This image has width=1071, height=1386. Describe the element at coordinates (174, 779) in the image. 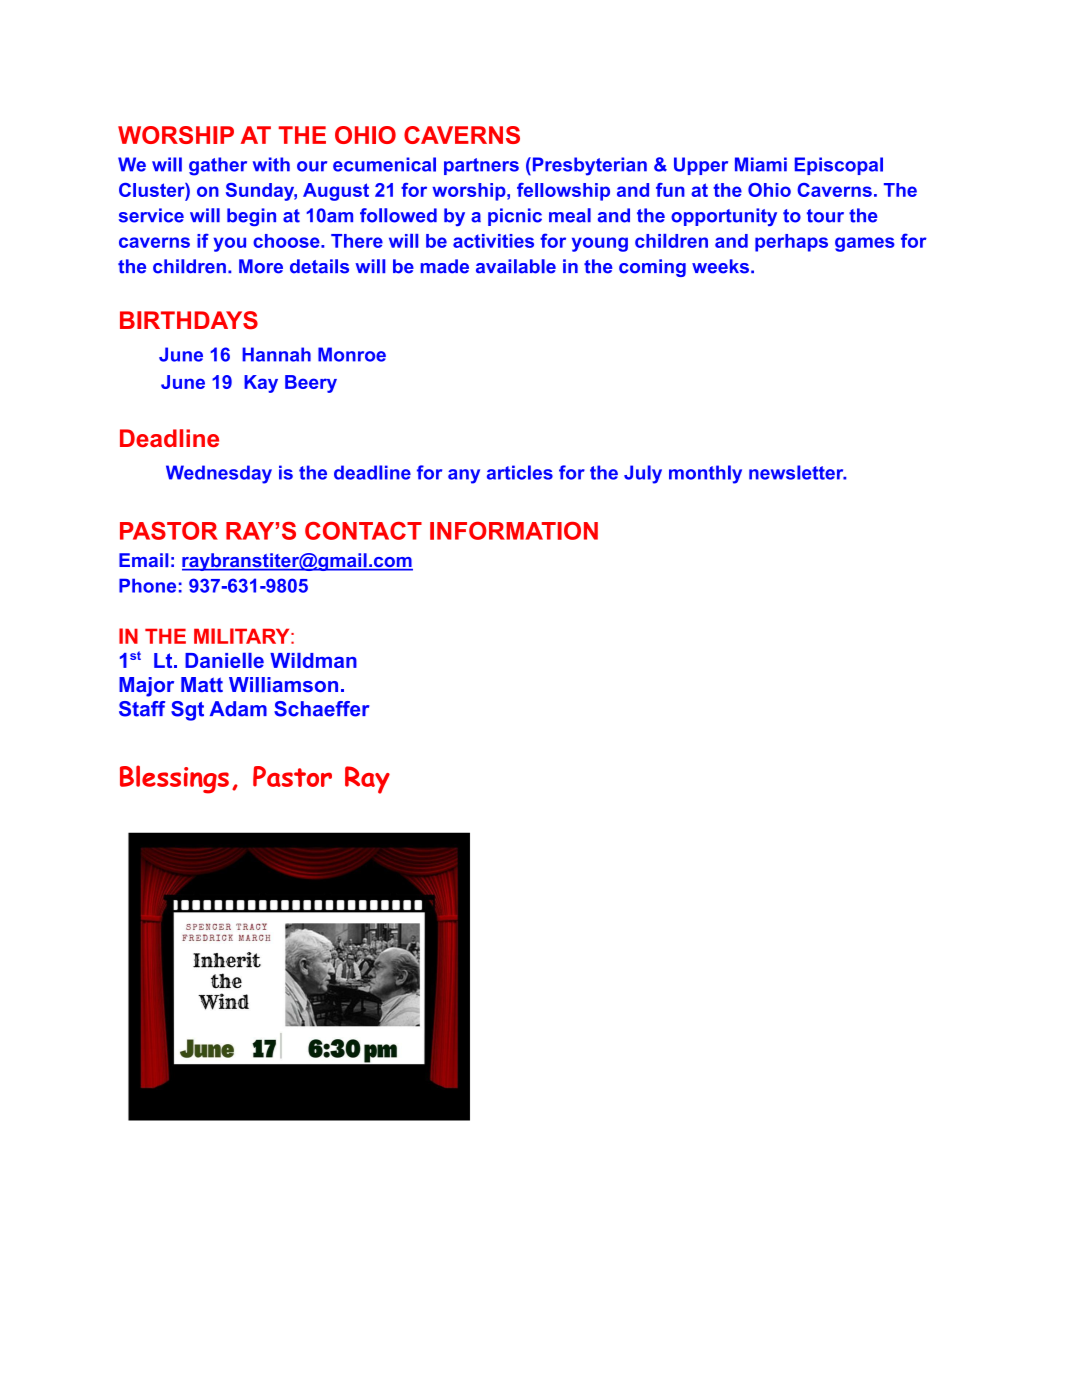

I see `Blessings` at that location.
